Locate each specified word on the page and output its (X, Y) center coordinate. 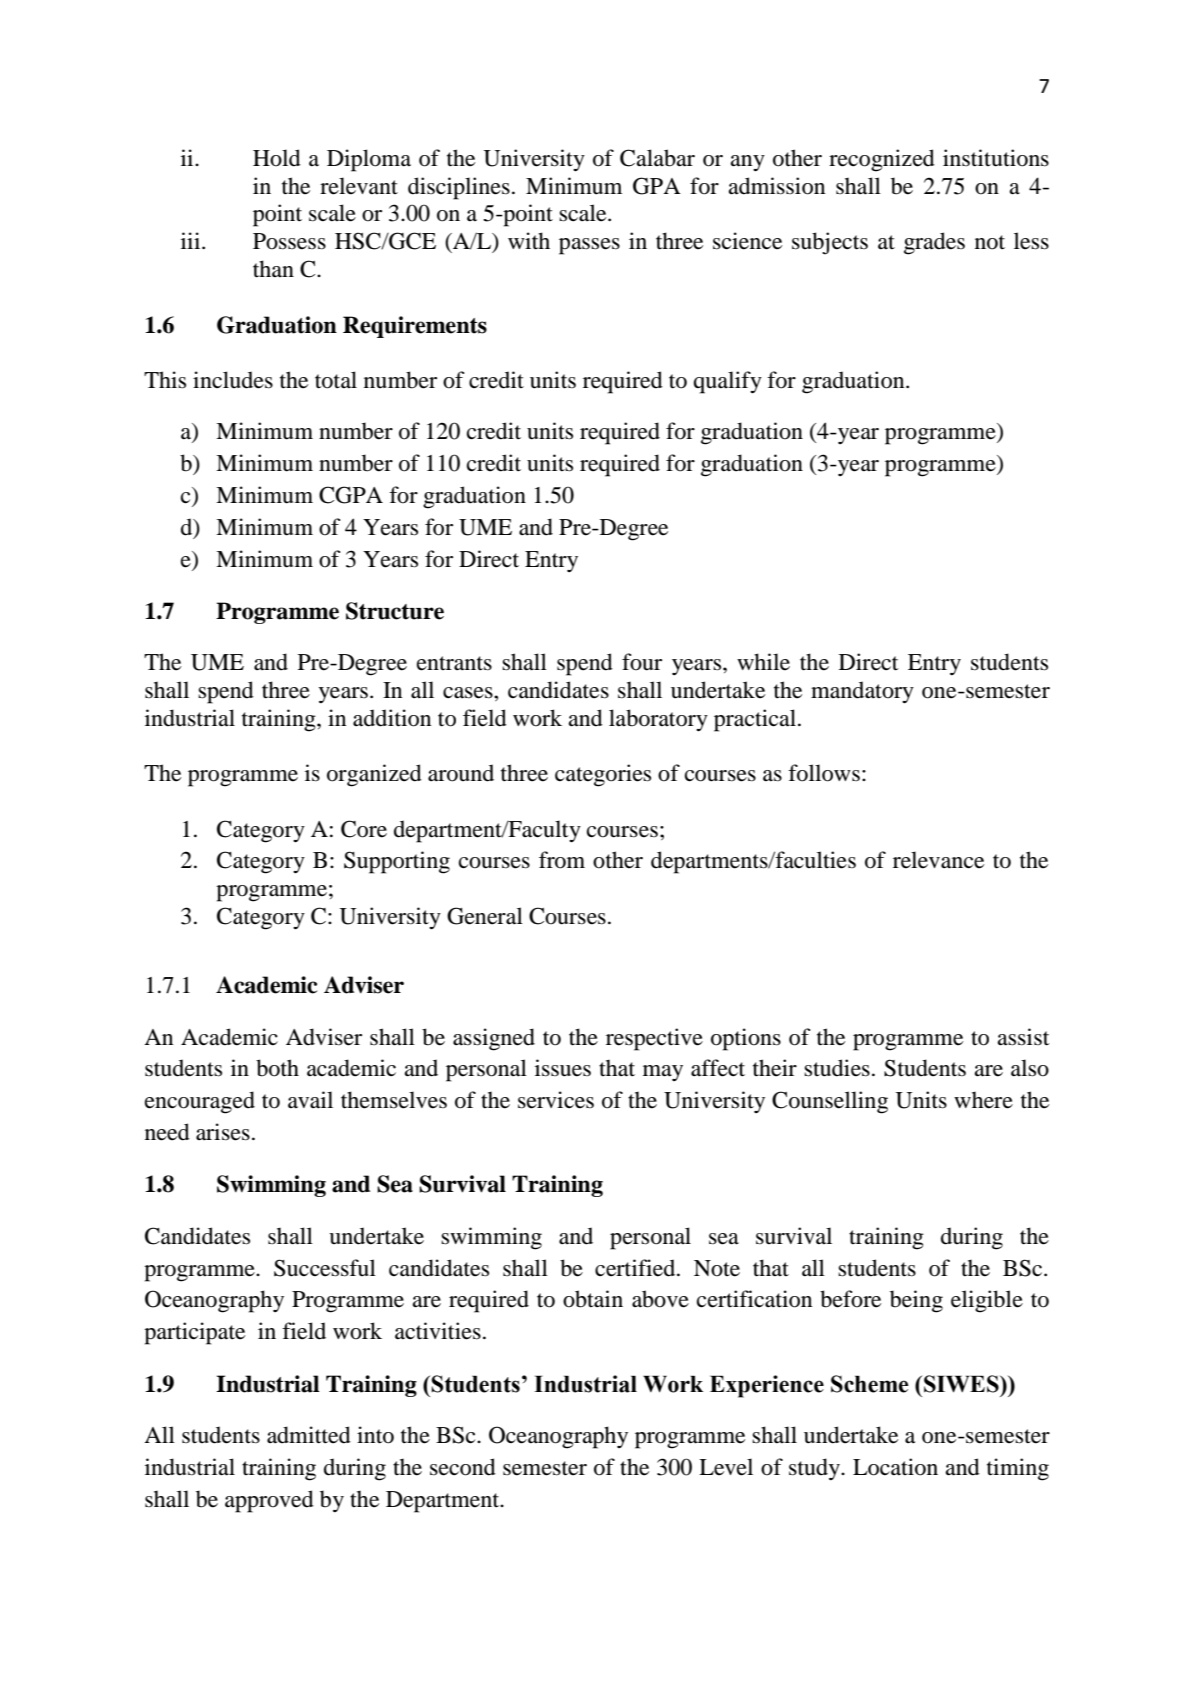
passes (589, 246)
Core (364, 829)
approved (269, 1501)
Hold (277, 158)
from (562, 860)
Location (895, 1467)
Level (726, 1467)
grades (934, 243)
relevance (938, 860)
